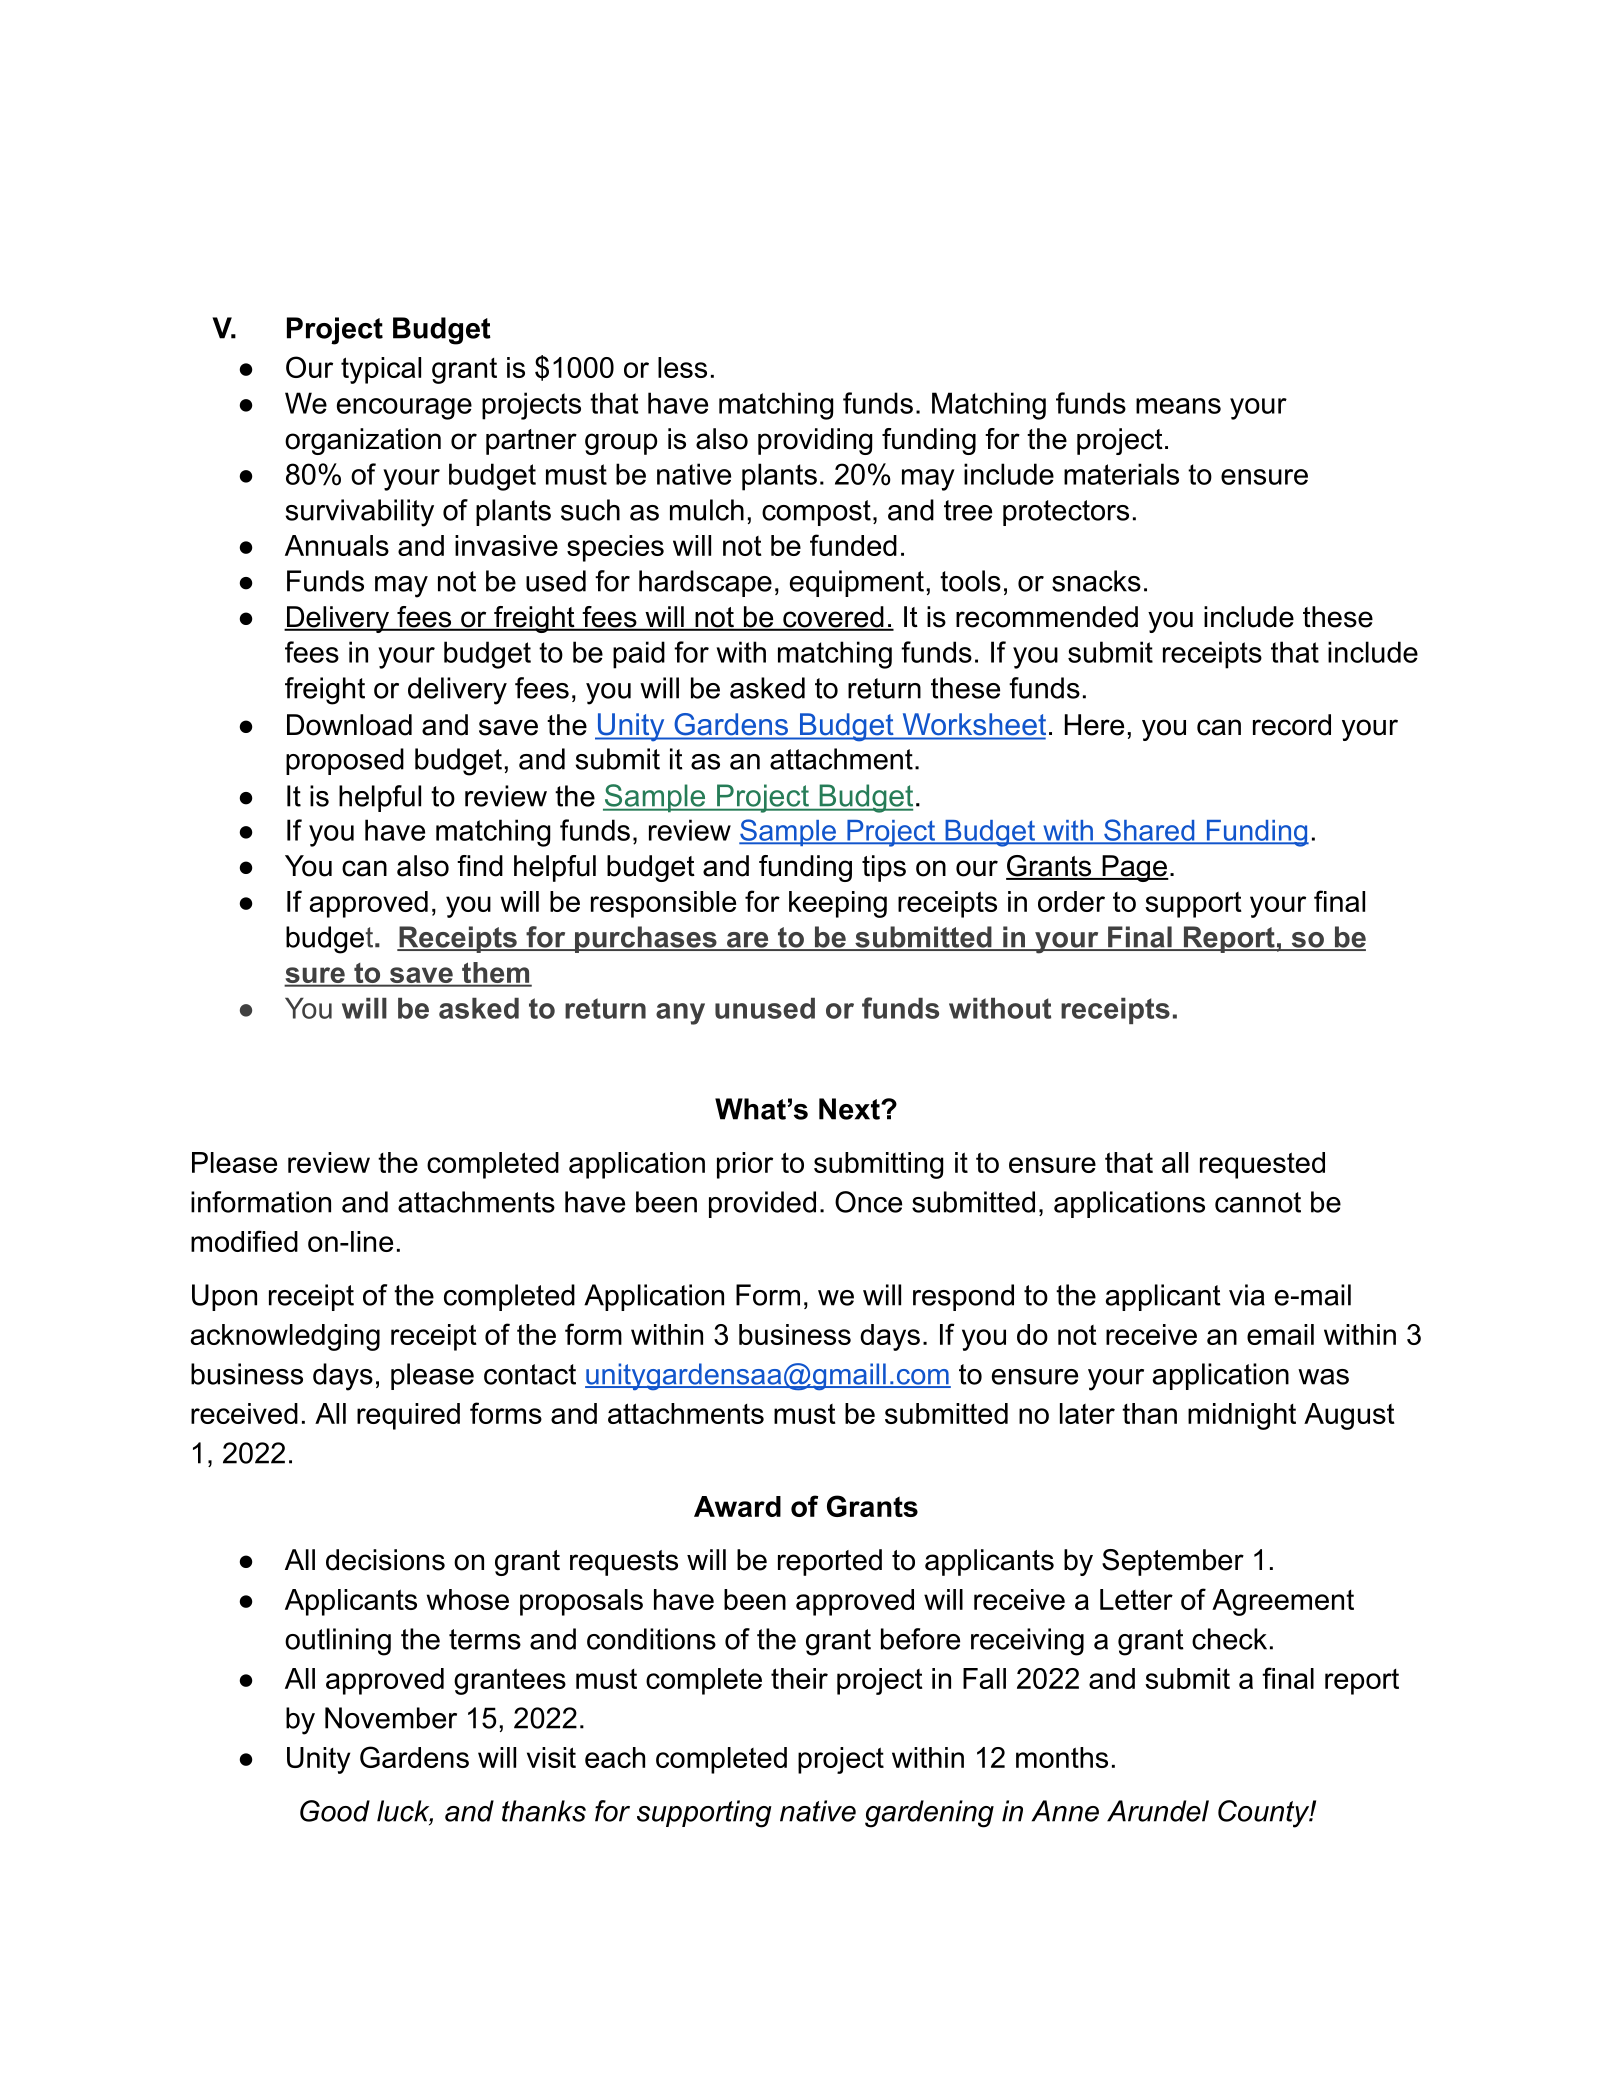 This screenshot has width=1613, height=2088. What do you see at coordinates (1178, 406) in the screenshot?
I see `means` at bounding box center [1178, 406].
